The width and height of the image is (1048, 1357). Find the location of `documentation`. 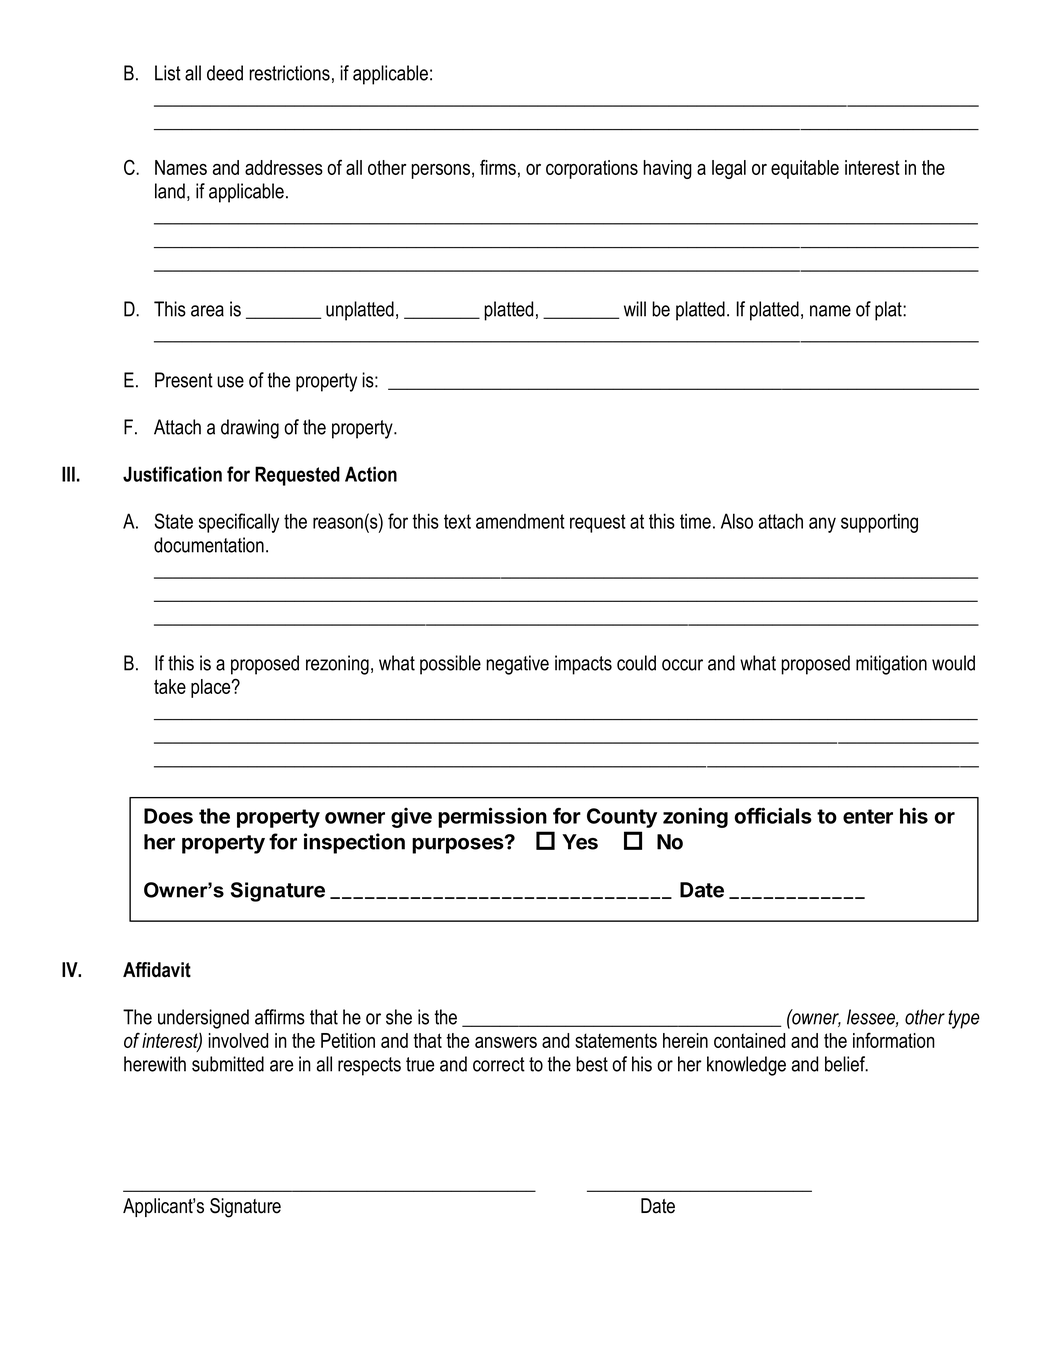

documentation is located at coordinates (209, 545).
